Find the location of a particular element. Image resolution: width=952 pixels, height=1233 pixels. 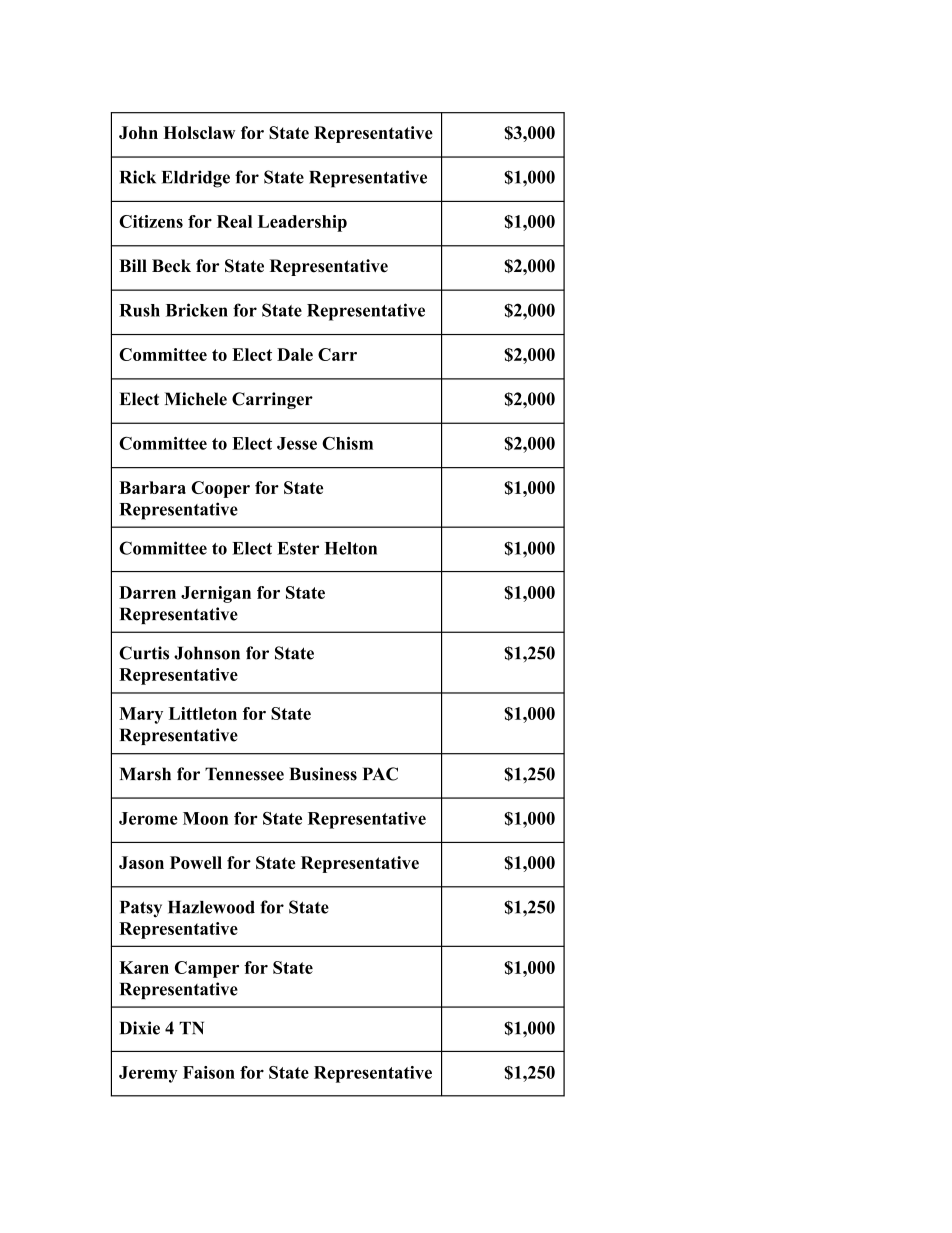

Real is located at coordinates (234, 221).
